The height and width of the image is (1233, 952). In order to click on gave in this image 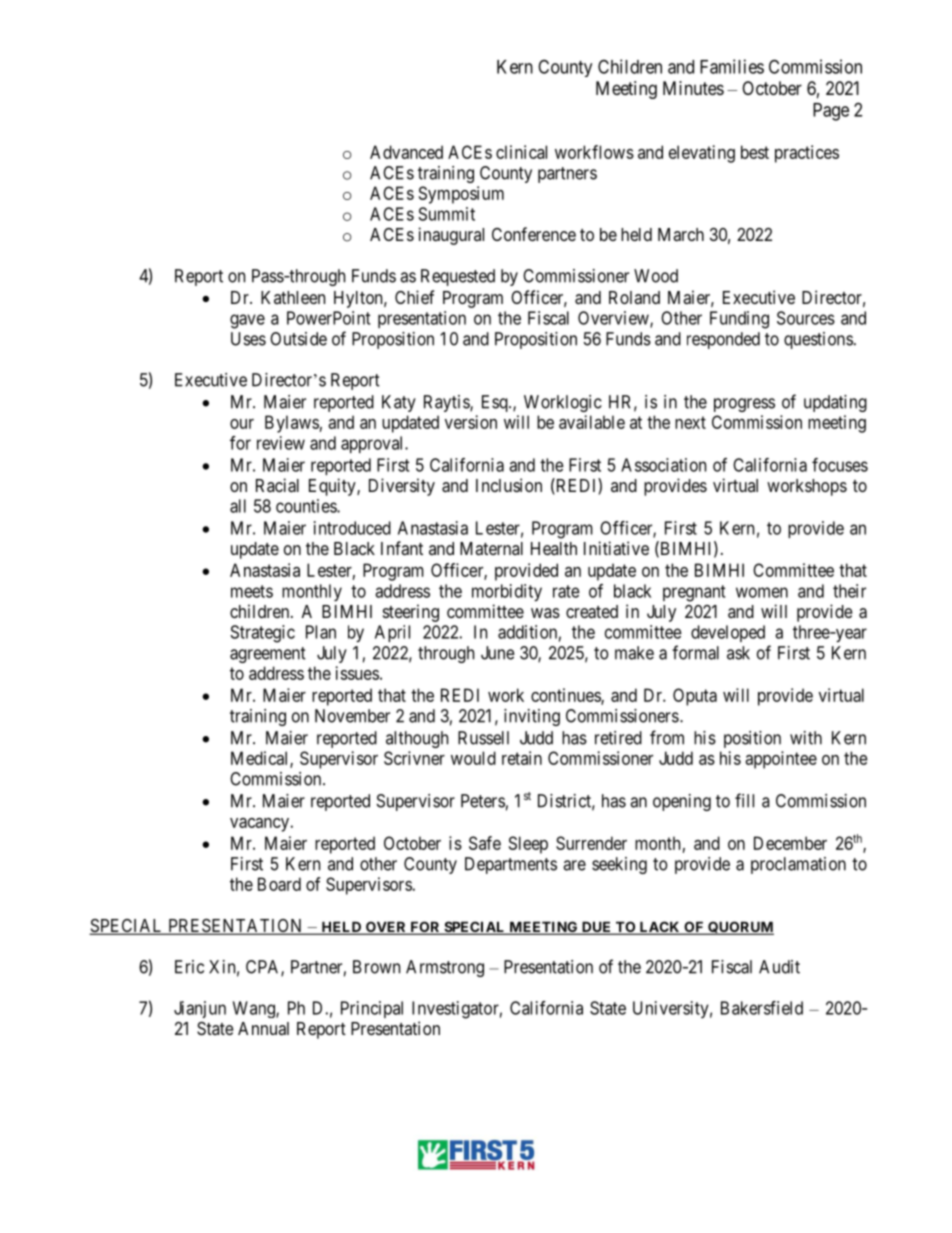, I will do `click(247, 321)`.
